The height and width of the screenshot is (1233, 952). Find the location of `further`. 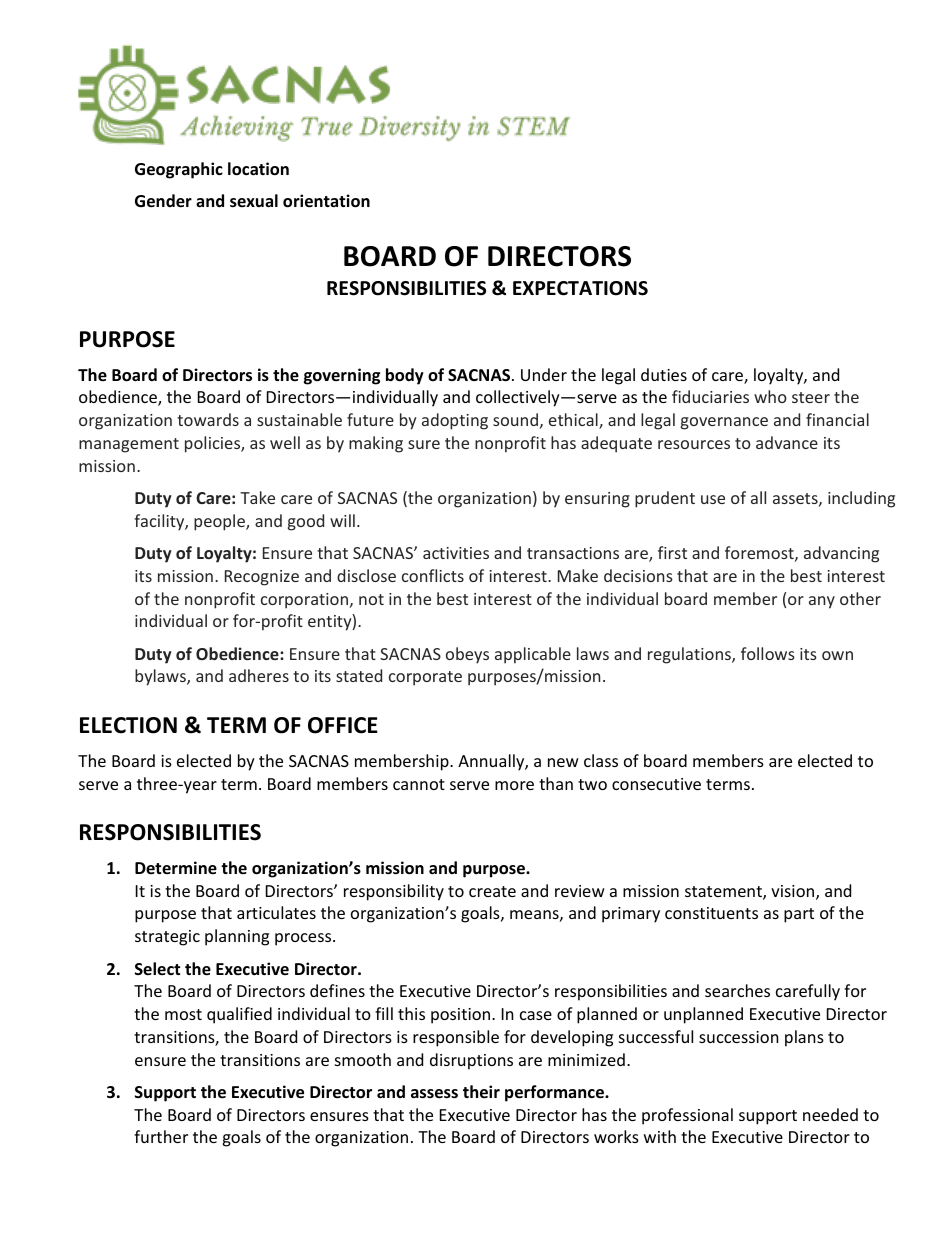

further is located at coordinates (161, 1136).
